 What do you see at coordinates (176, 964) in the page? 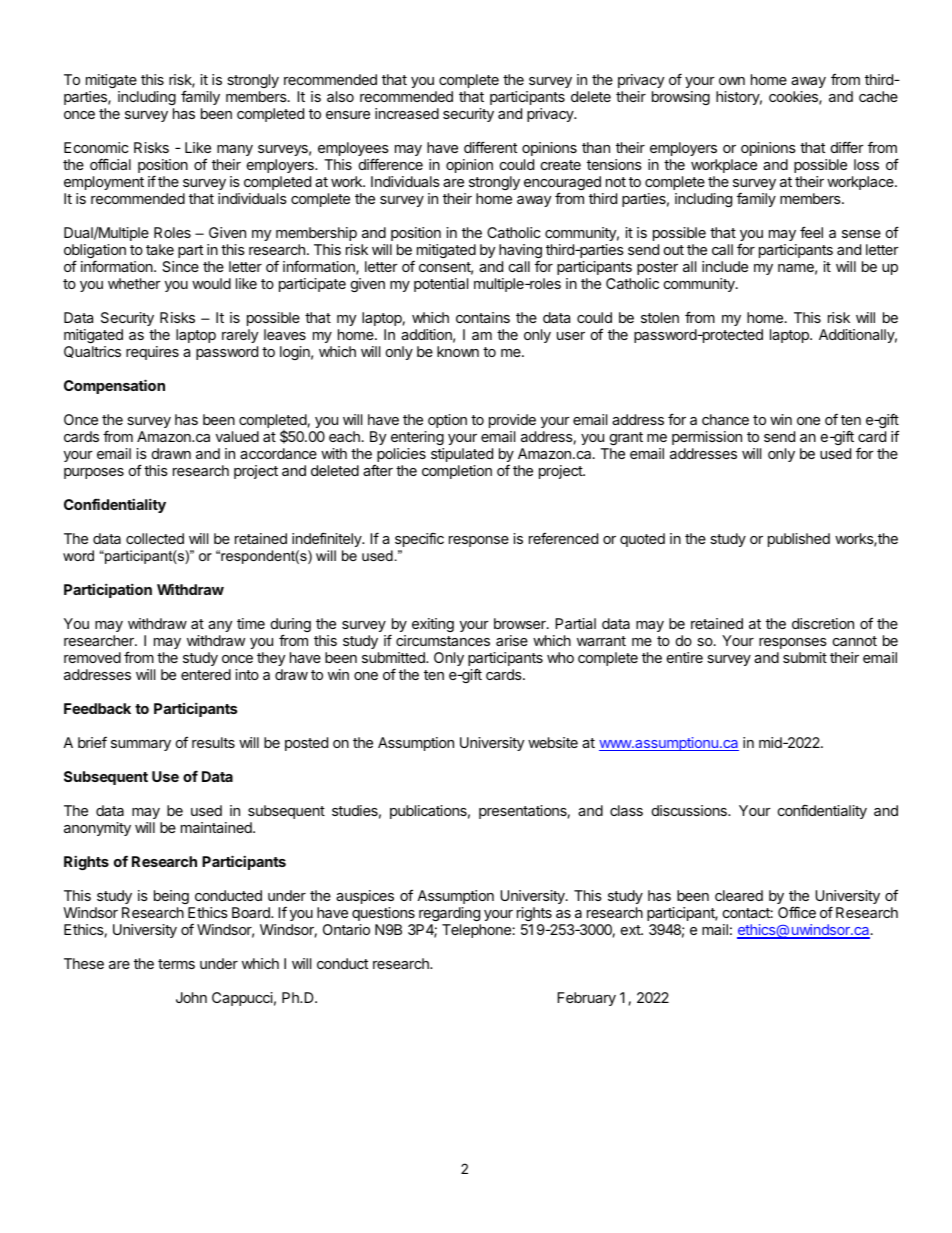
I see `terms` at bounding box center [176, 964].
